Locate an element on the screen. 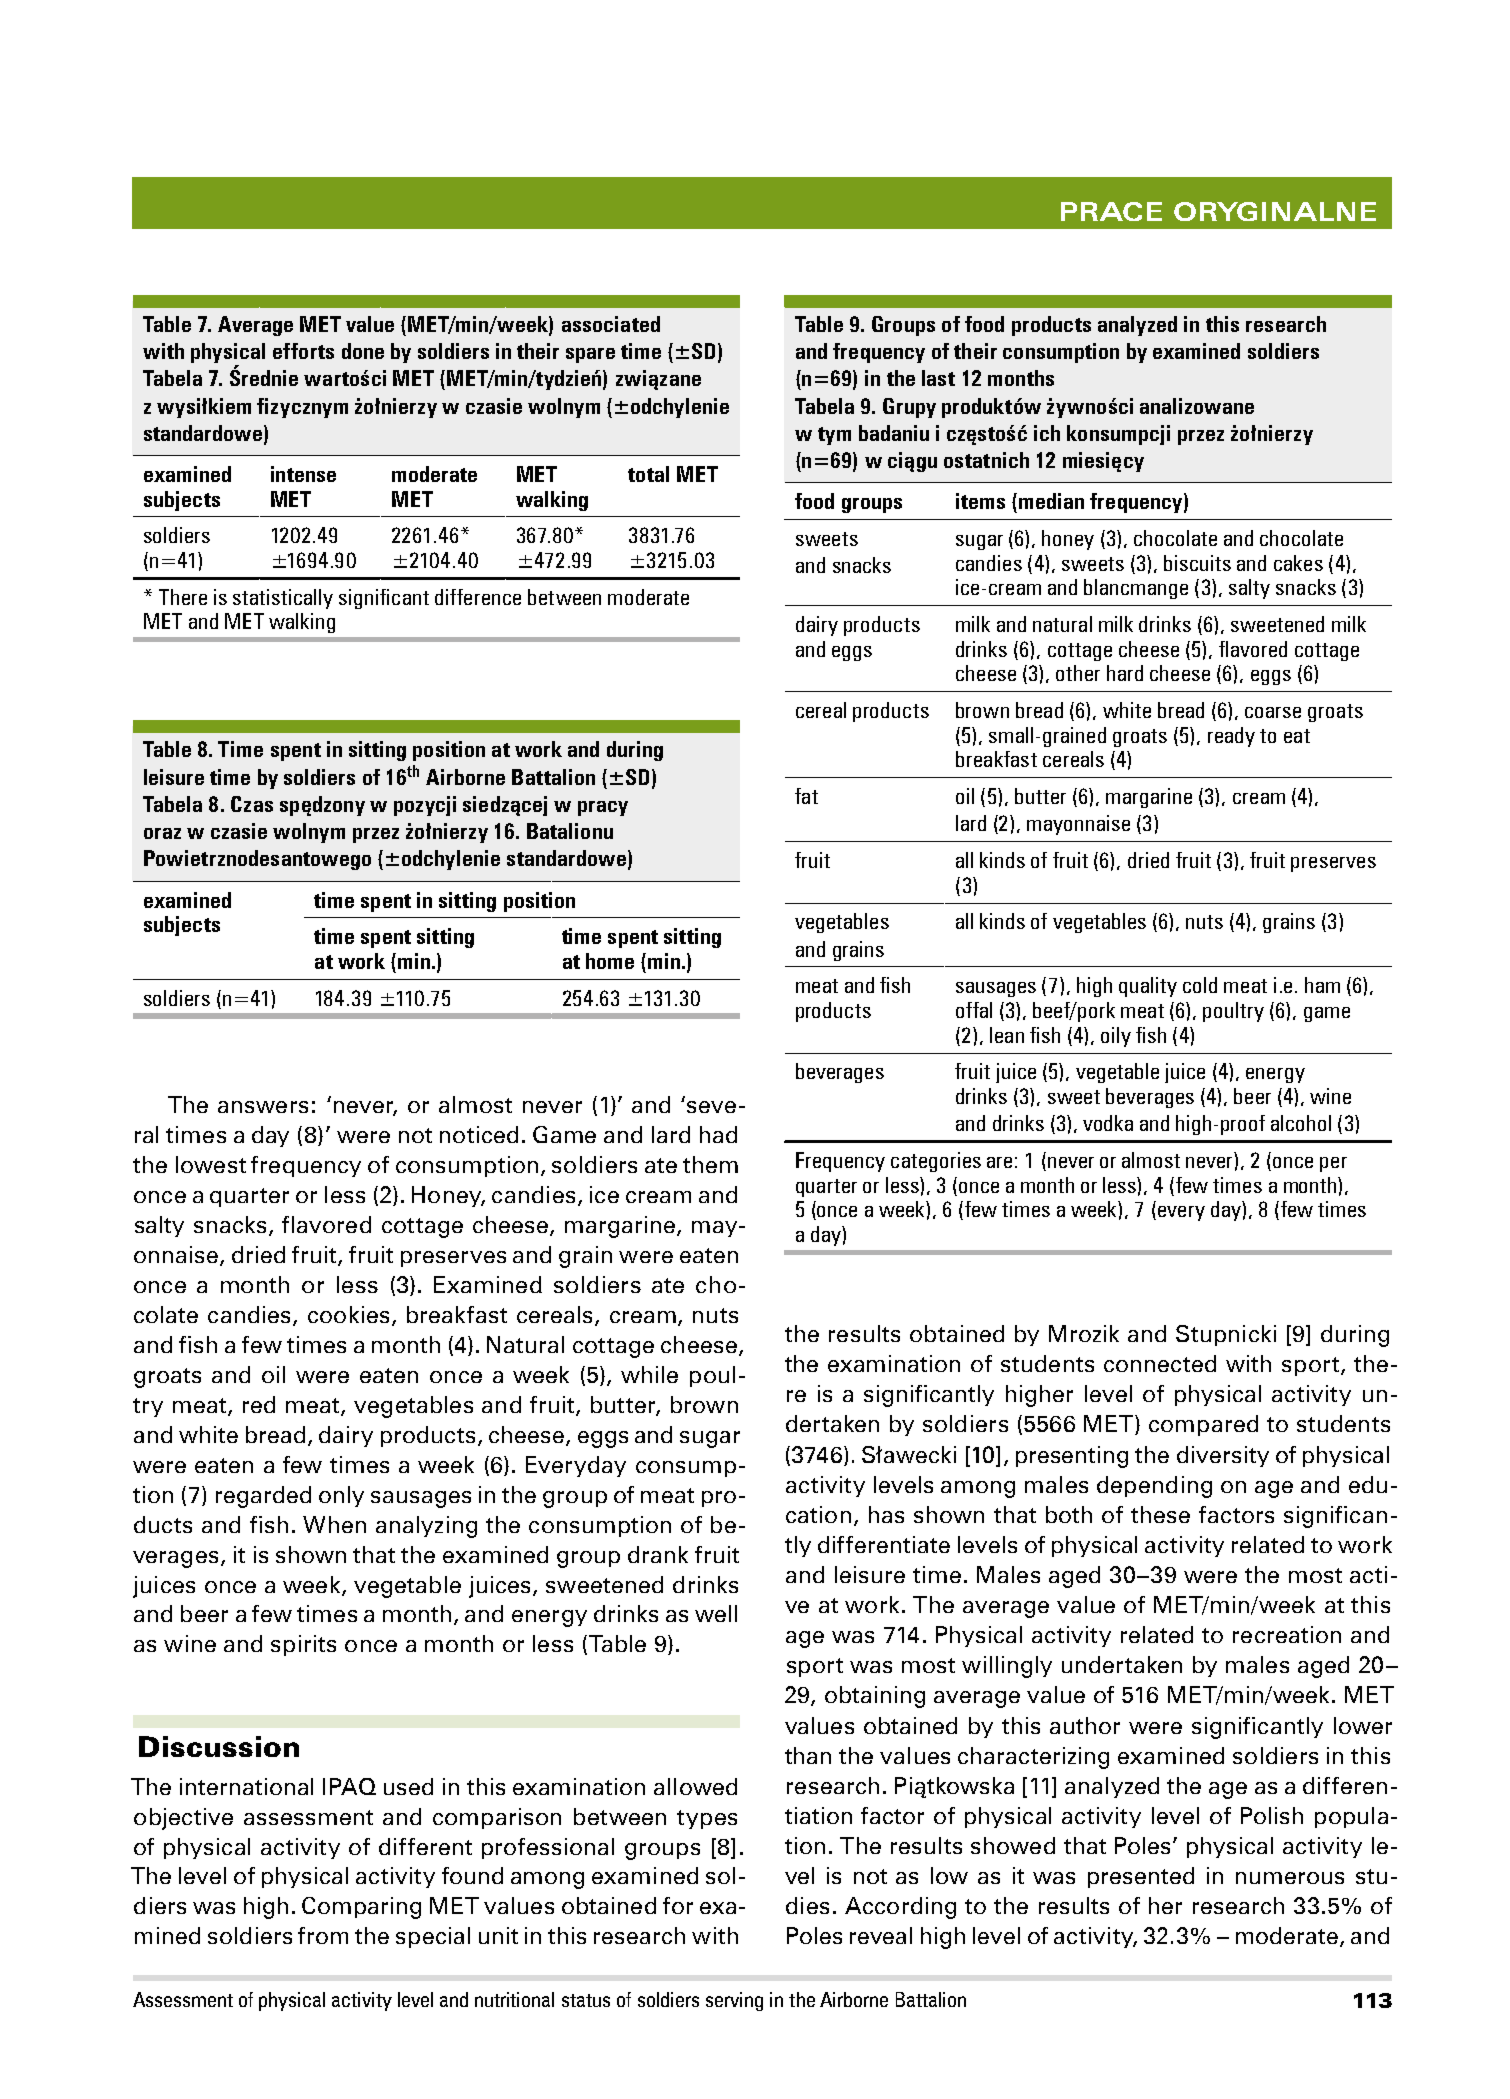 This screenshot has width=1510, height=2099. while is located at coordinates (649, 1374).
